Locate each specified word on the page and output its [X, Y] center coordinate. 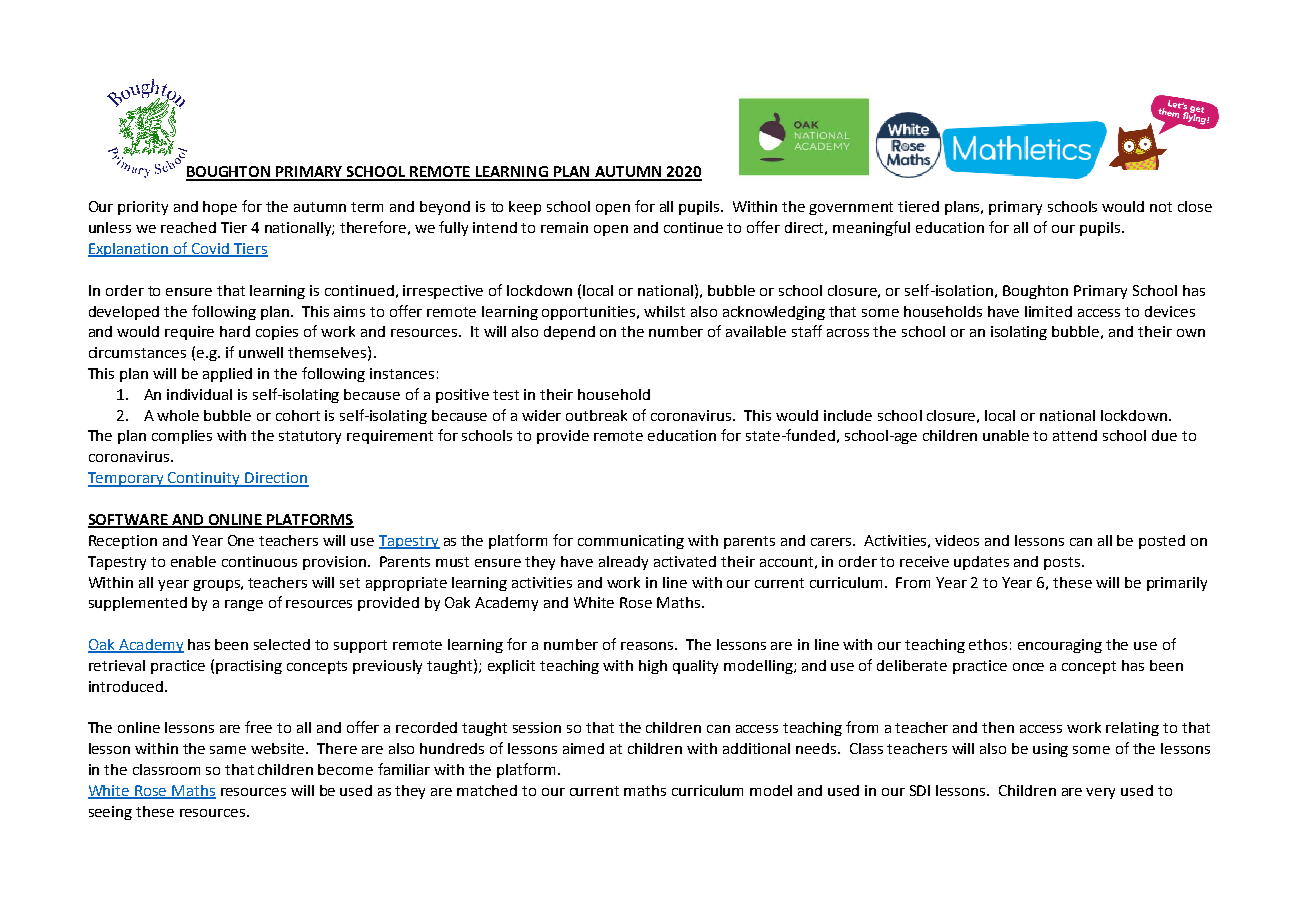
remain [564, 227]
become [345, 769]
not [1161, 207]
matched [487, 790]
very [1100, 793]
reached [188, 227]
